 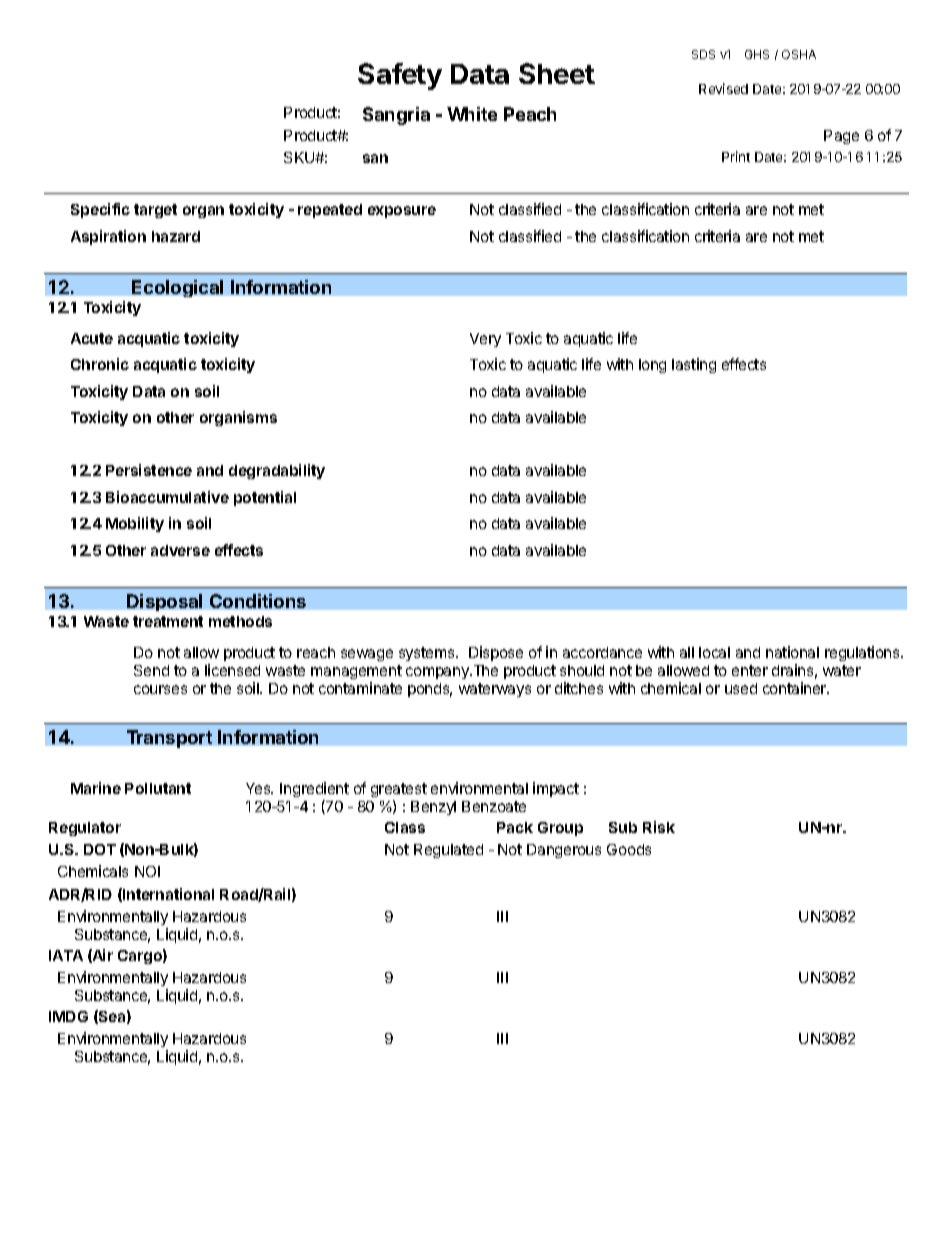 I want to click on White, so click(x=472, y=114).
